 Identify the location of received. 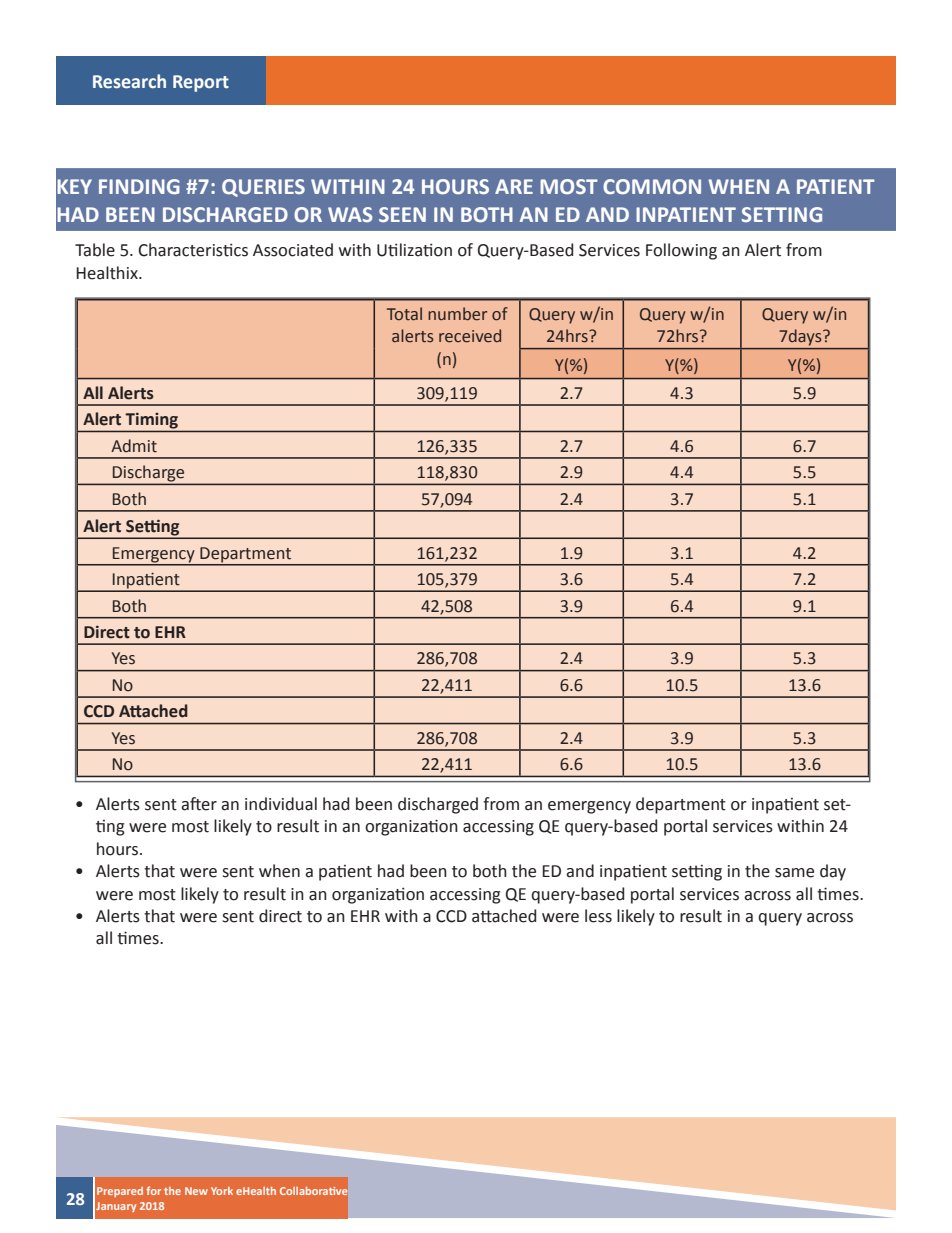
(470, 336).
